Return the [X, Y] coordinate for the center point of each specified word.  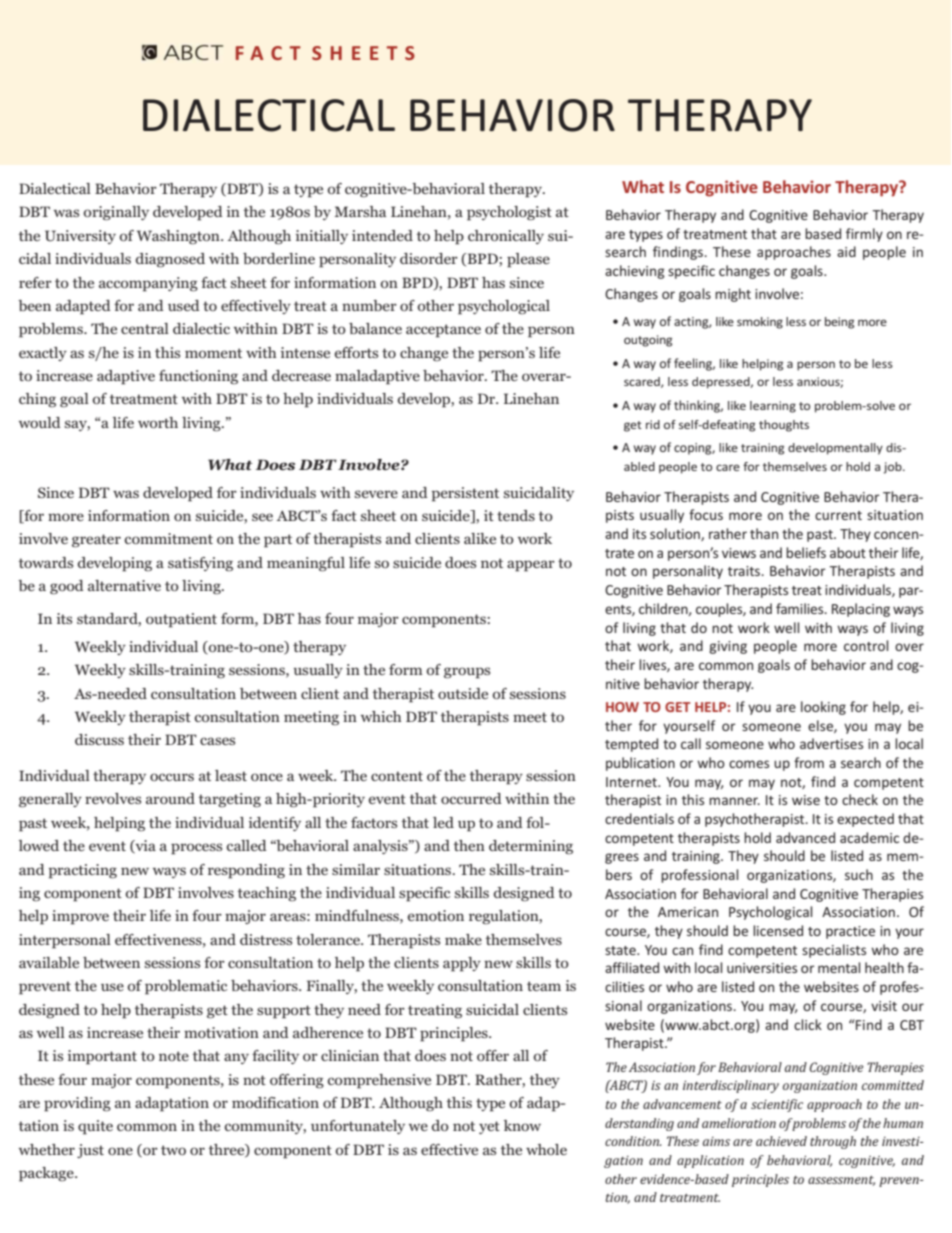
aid [846, 251]
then [469, 845]
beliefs [806, 552]
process [196, 849]
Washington [179, 237]
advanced [805, 837]
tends [516, 515]
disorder [429, 258]
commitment [168, 538]
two [173, 1150]
